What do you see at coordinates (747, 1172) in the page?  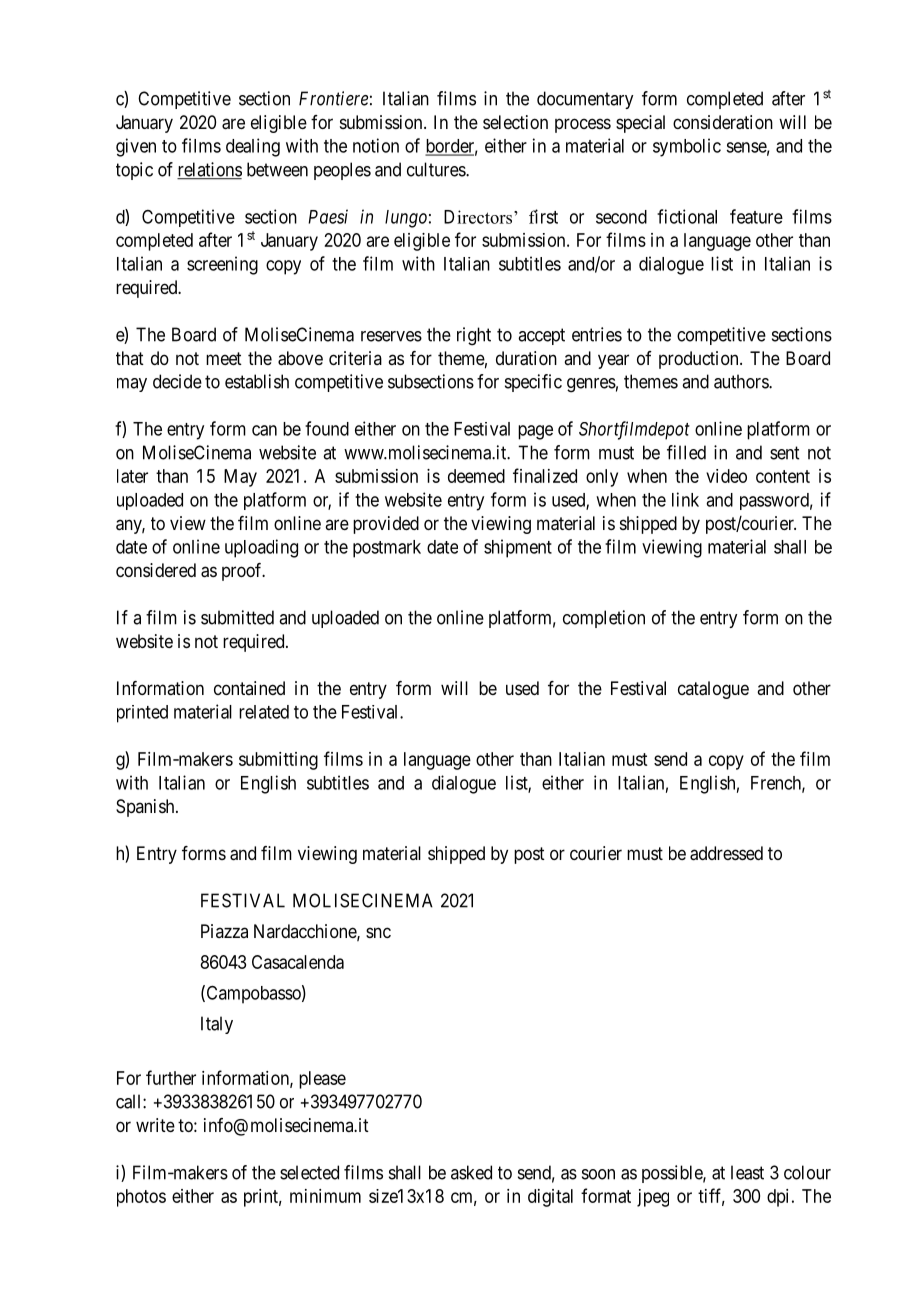 I see `least` at bounding box center [747, 1172].
